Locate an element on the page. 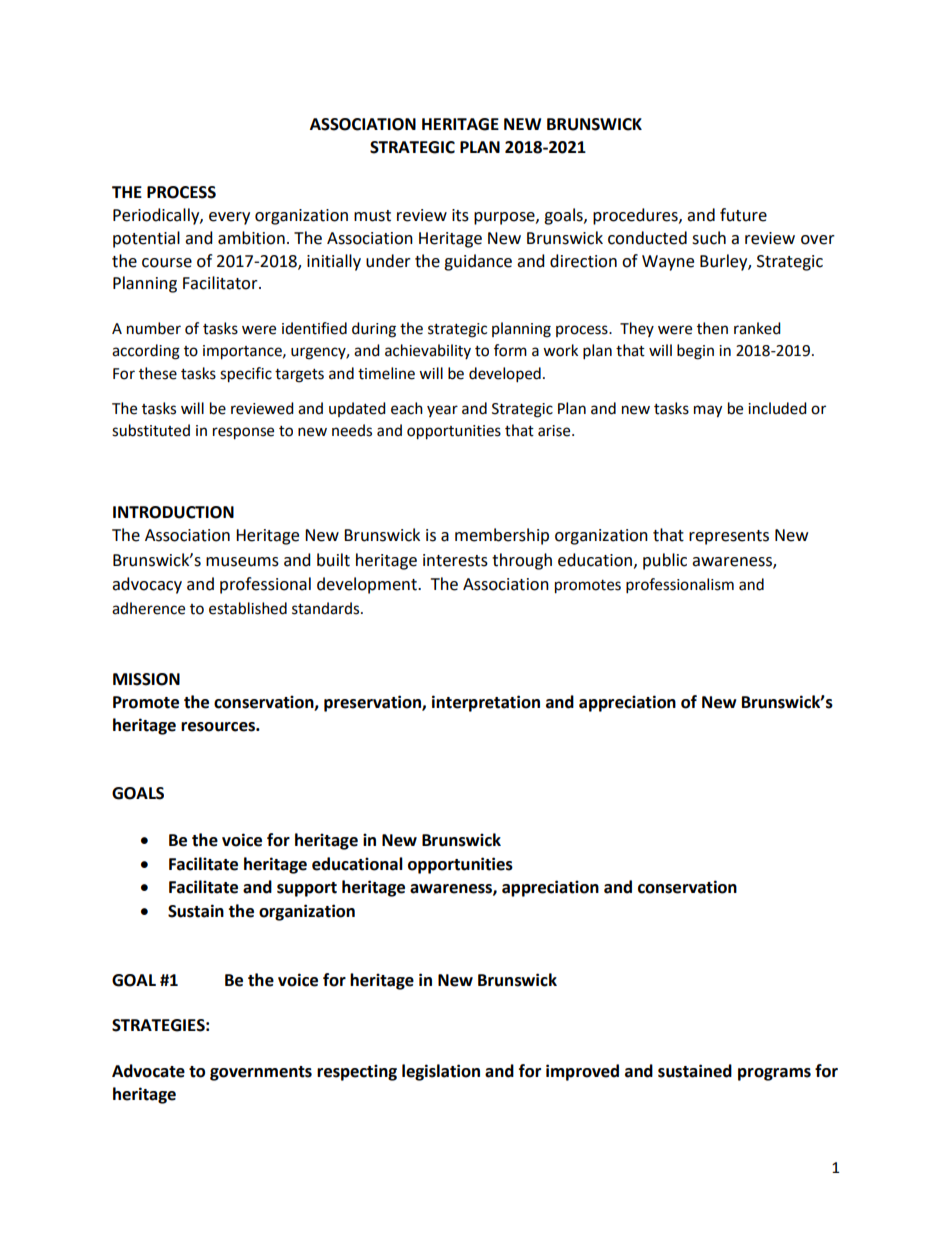 The height and width of the page is (1233, 952). interpretation is located at coordinates (486, 703).
